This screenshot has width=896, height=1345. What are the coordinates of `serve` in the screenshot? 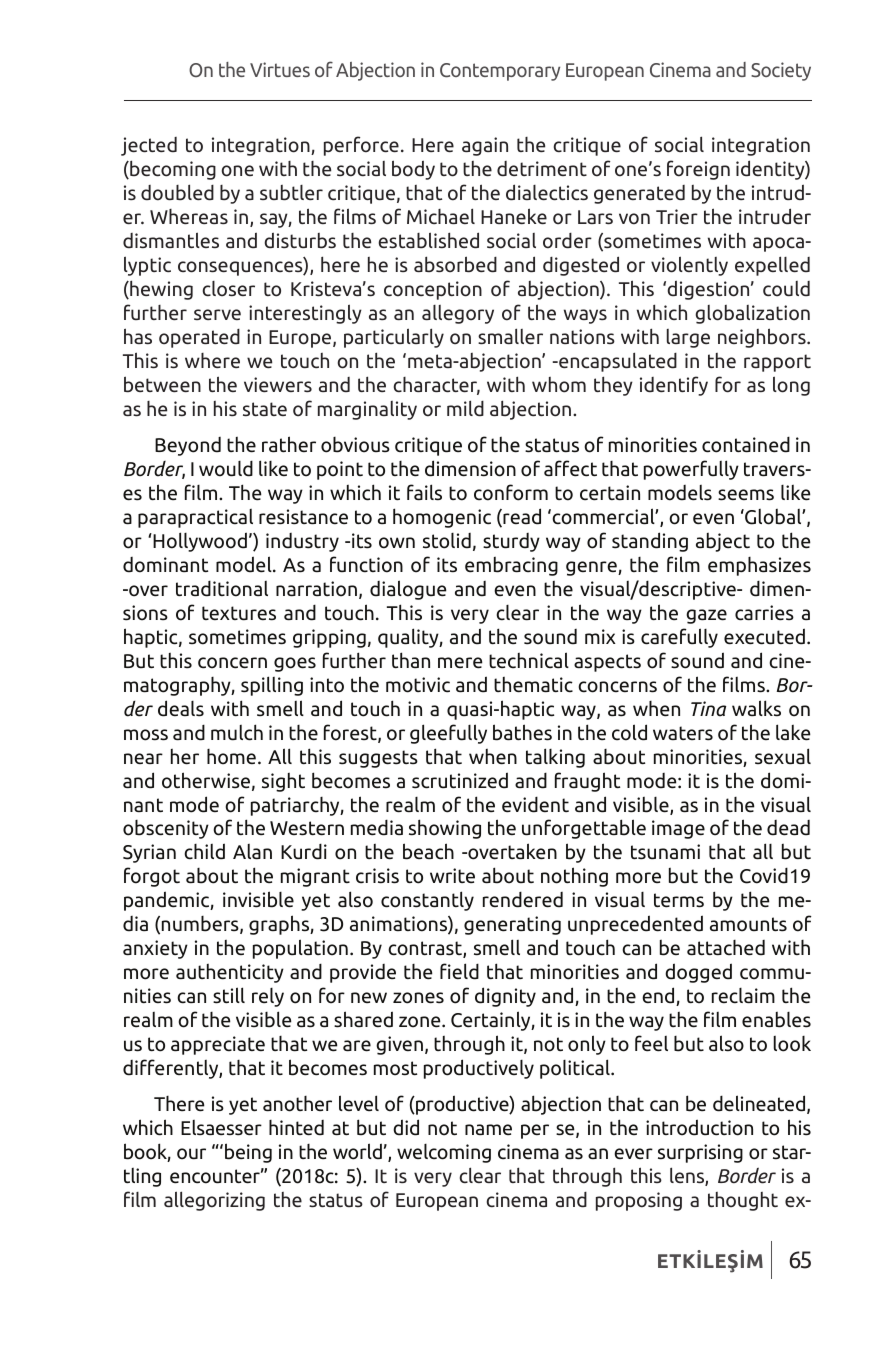 It's located at (217, 314).
